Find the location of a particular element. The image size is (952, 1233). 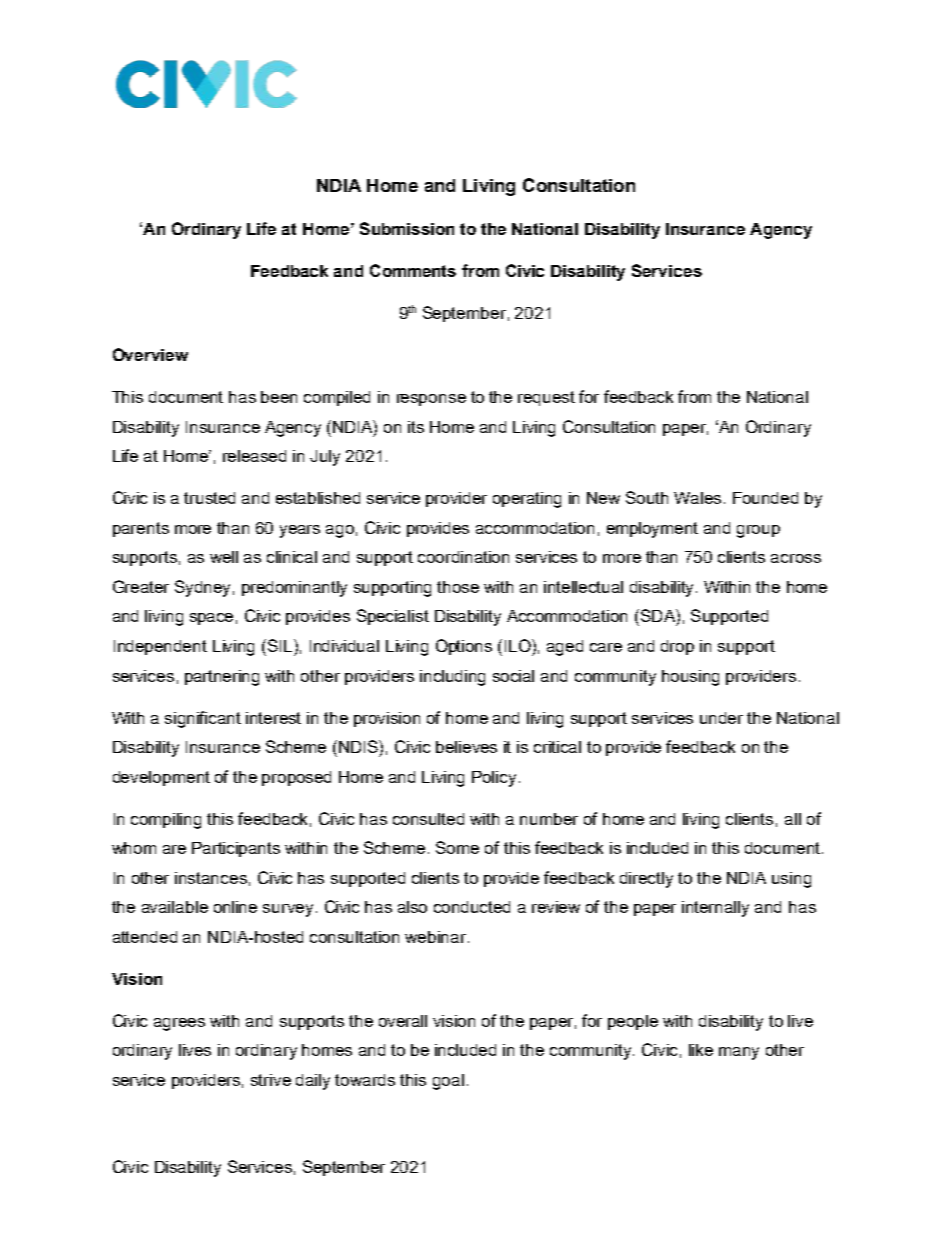

goal is located at coordinates (448, 1082).
